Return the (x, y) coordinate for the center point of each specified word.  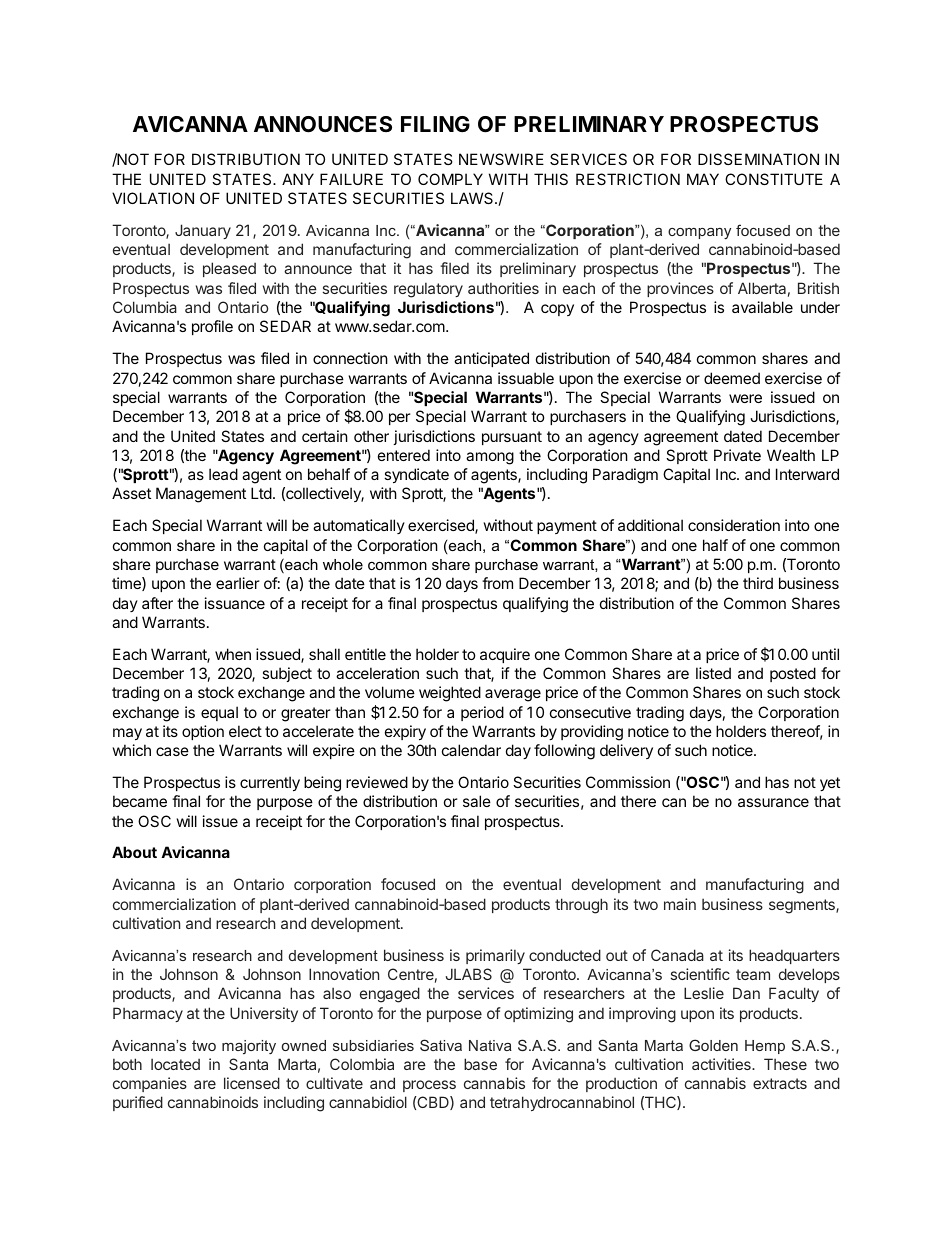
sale (477, 801)
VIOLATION (153, 198)
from (497, 583)
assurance (773, 802)
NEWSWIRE (501, 159)
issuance (235, 603)
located (175, 1064)
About (134, 852)
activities (722, 1064)
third (758, 583)
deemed (732, 378)
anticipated (491, 359)
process (429, 1086)
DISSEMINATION (758, 159)
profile (212, 327)
